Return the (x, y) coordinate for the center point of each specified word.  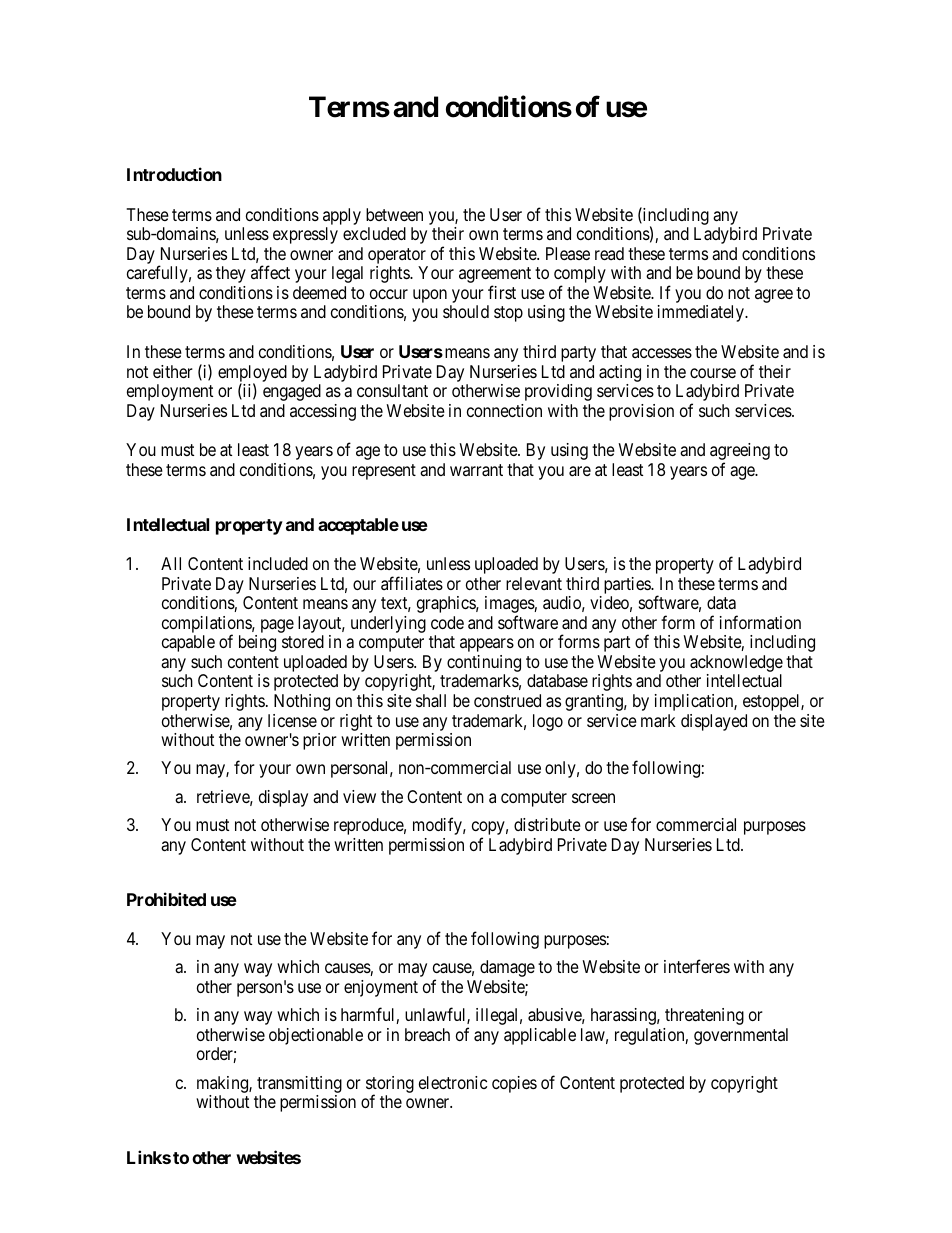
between (394, 214)
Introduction (174, 174)
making (223, 1084)
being (257, 643)
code (447, 622)
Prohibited (166, 899)
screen (593, 798)
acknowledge (736, 665)
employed (252, 375)
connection (504, 410)
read (609, 253)
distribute (547, 824)
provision (641, 412)
